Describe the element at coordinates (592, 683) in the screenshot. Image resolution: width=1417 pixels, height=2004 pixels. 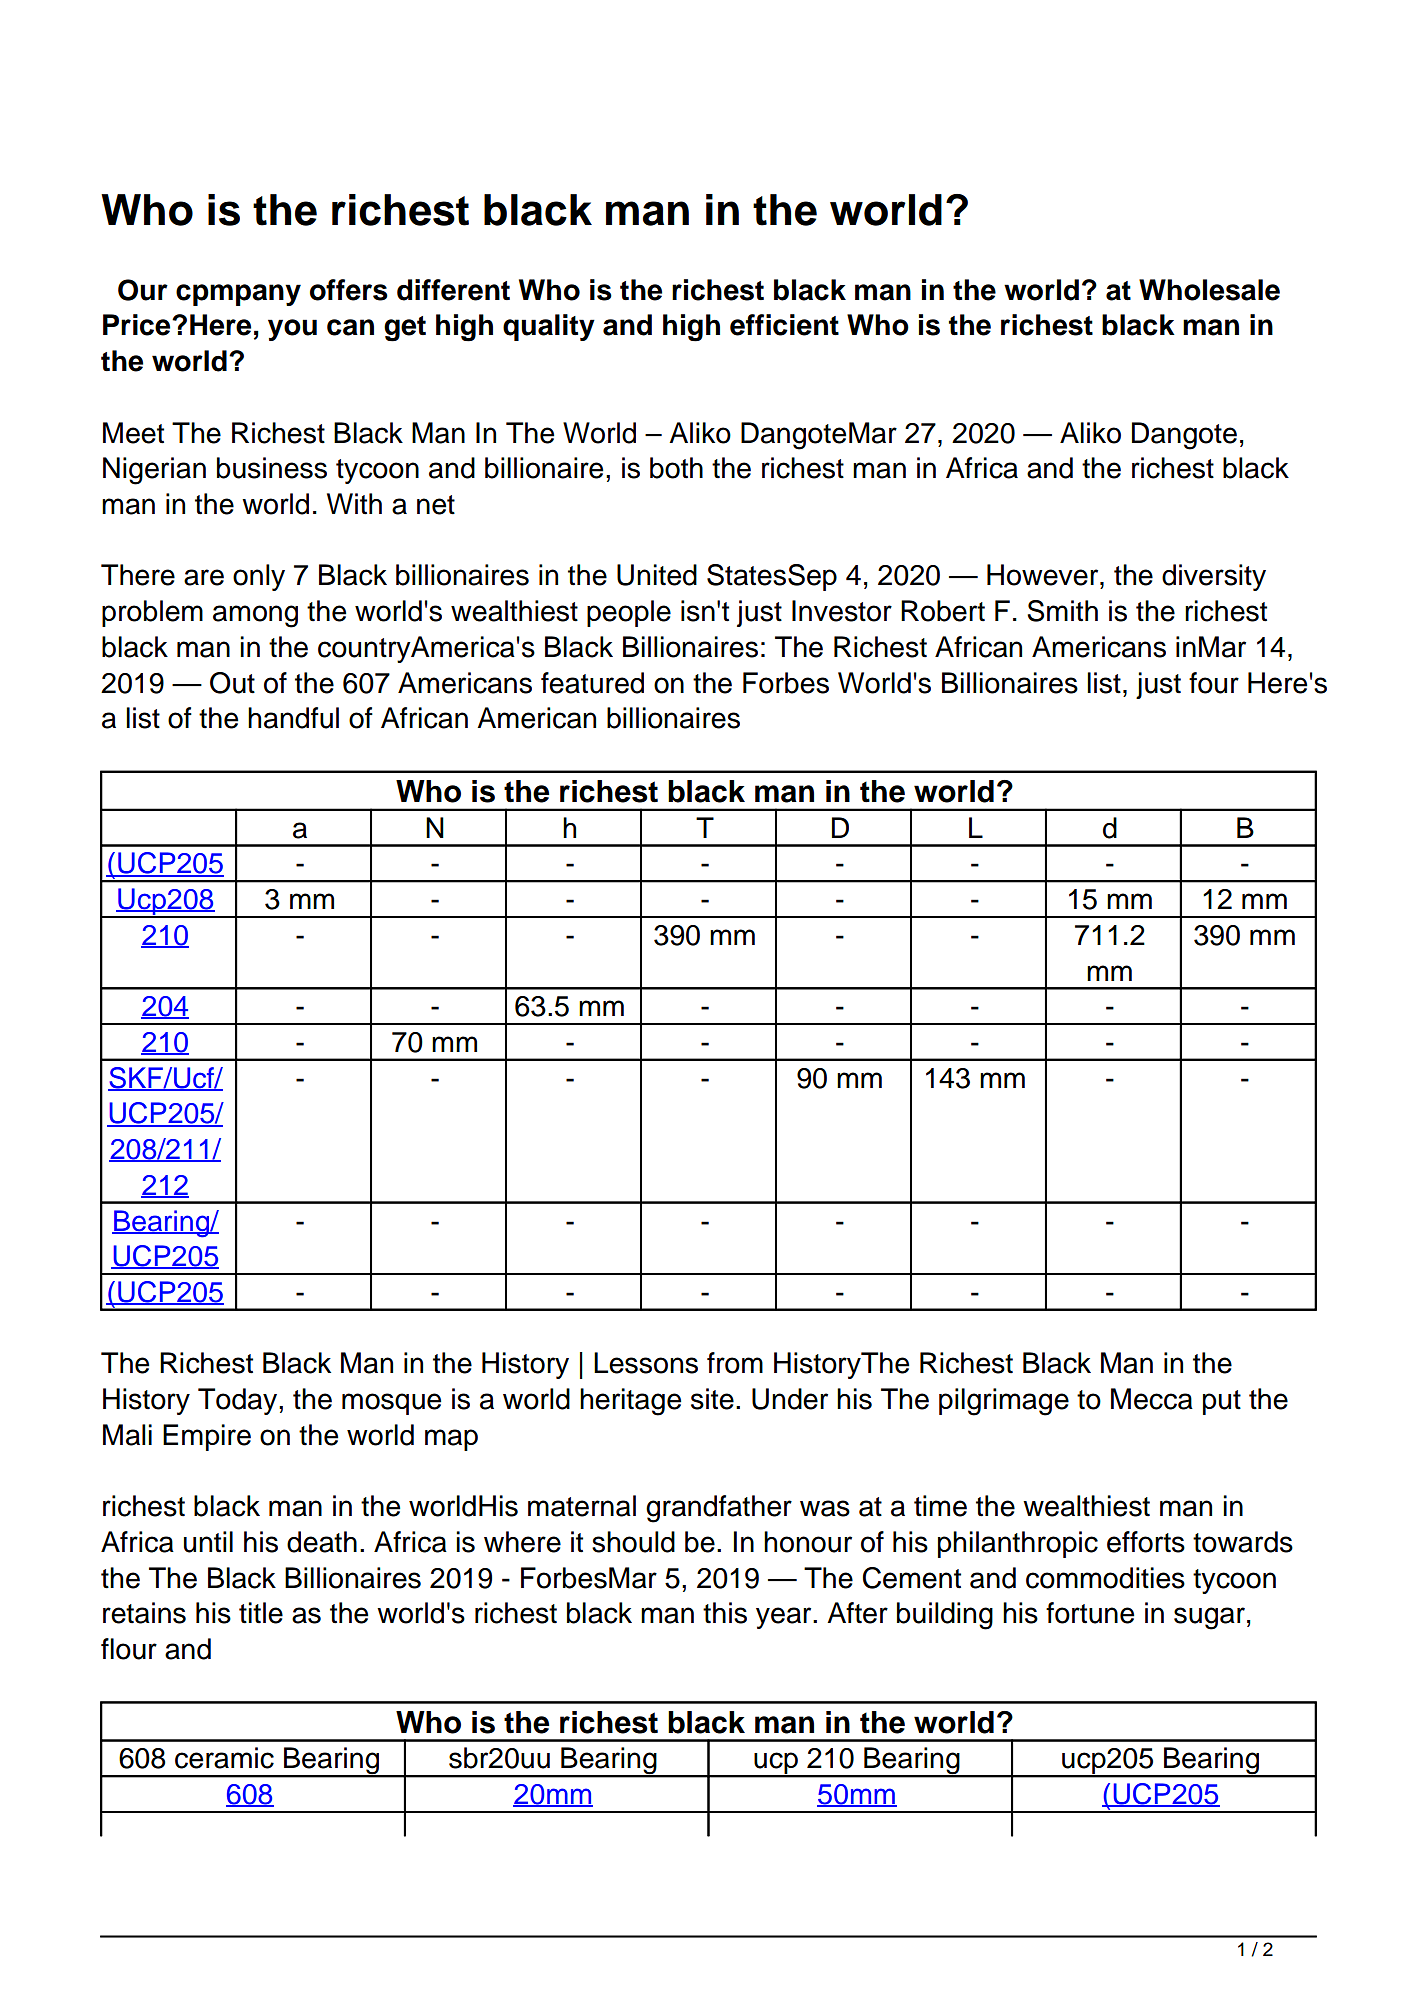
I see `featured` at that location.
